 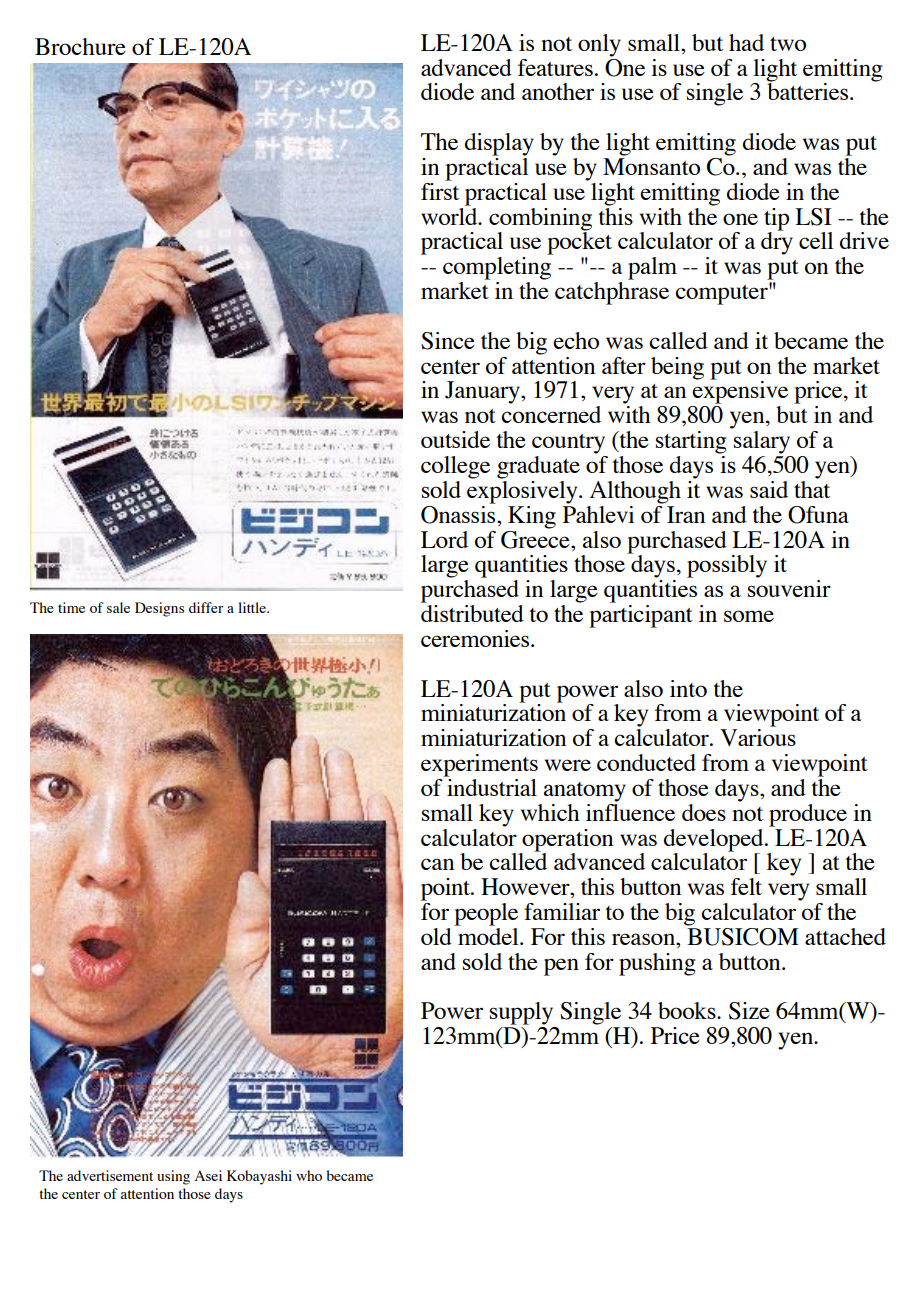 What do you see at coordinates (173, 1177) in the screenshot?
I see `using` at bounding box center [173, 1177].
